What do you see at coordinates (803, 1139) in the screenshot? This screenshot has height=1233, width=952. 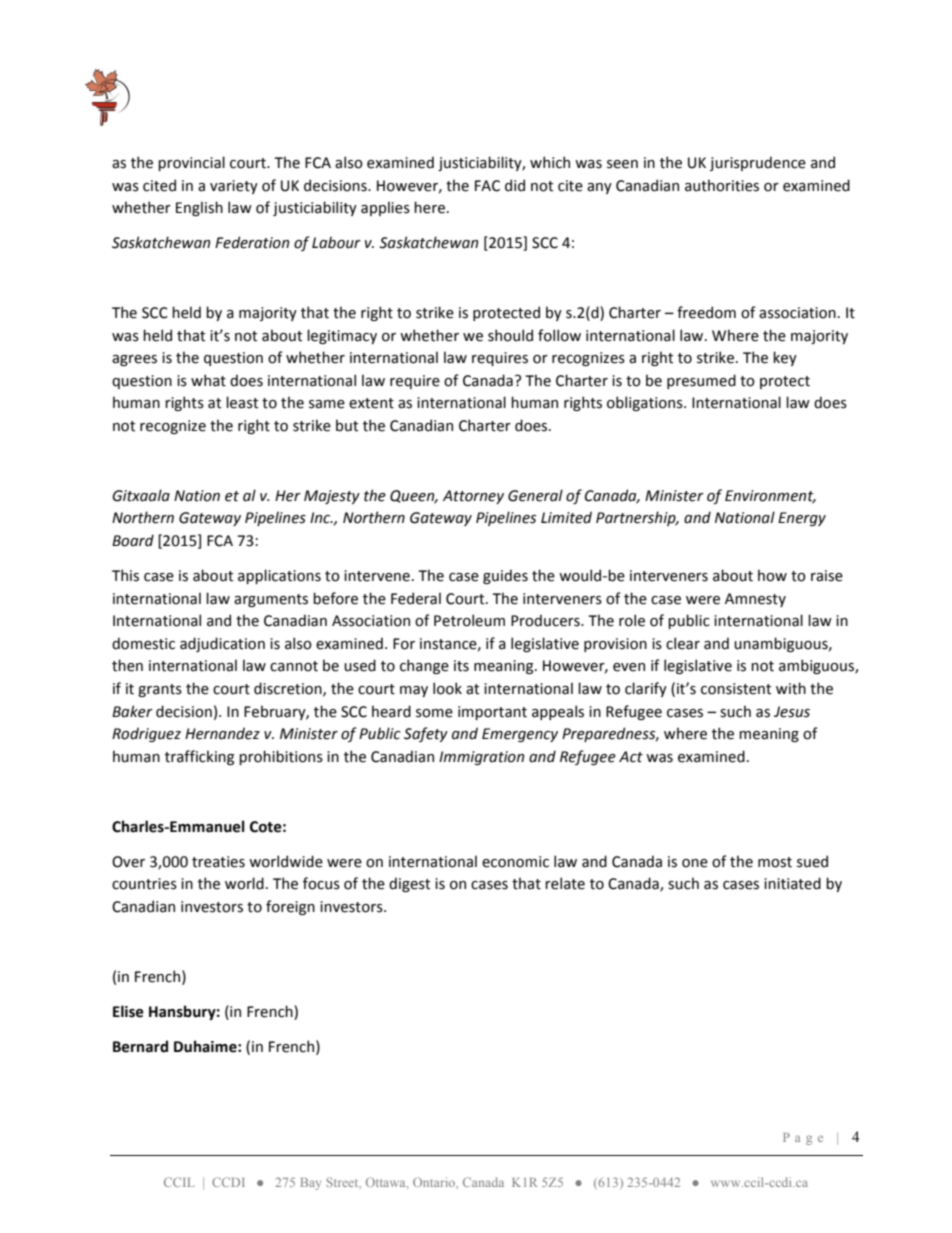 I see `Page` at bounding box center [803, 1139].
